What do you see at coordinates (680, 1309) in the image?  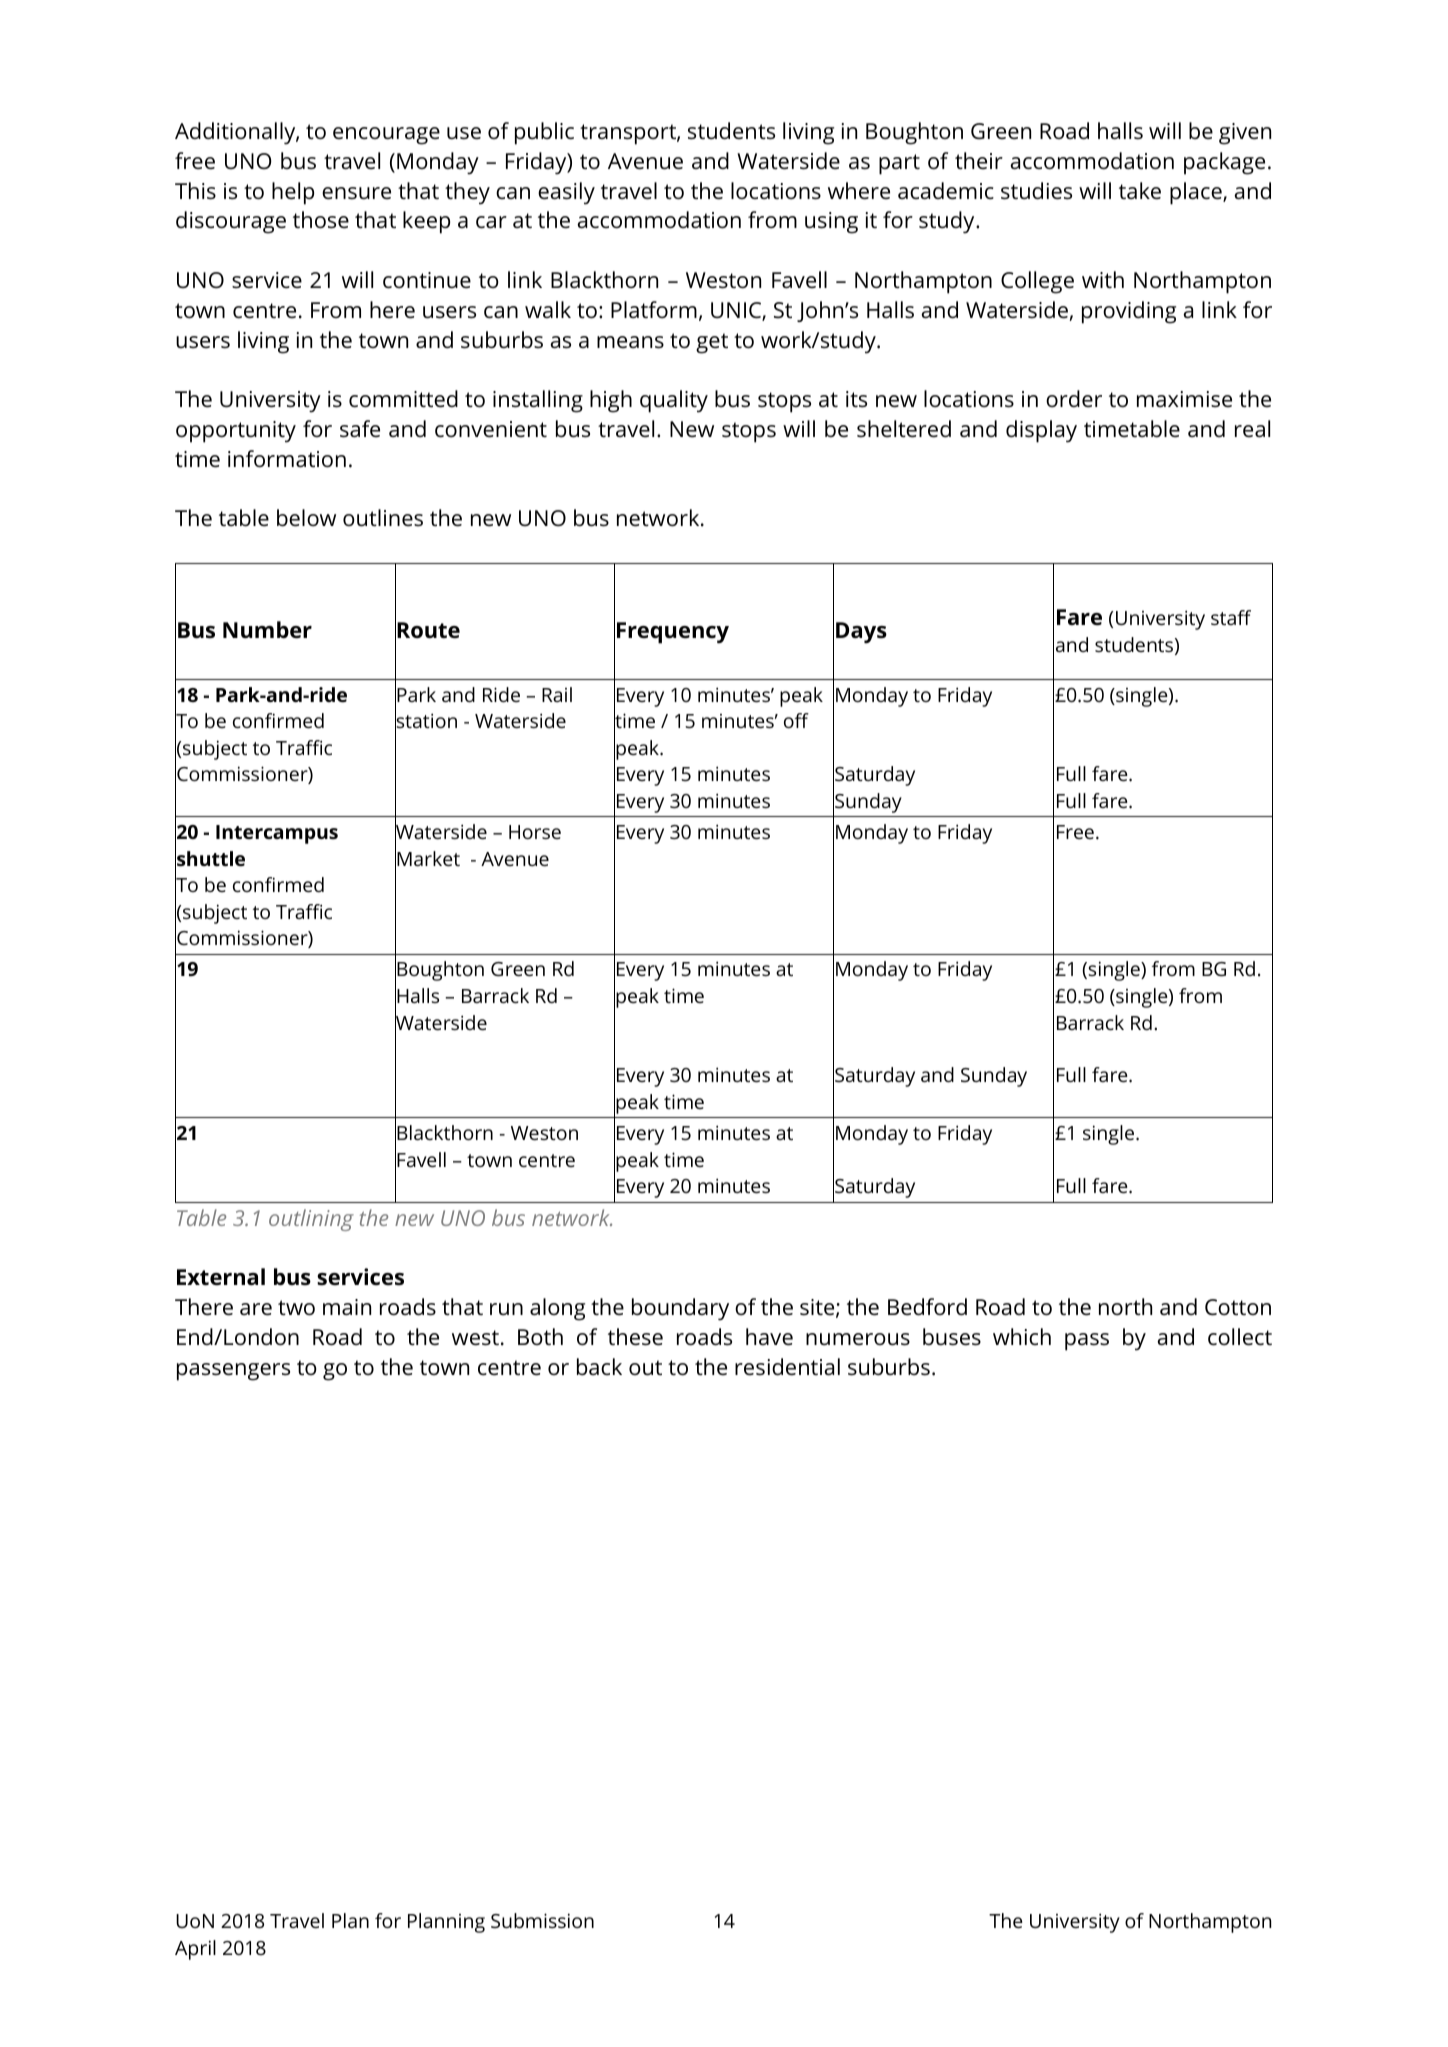 I see `boundary` at bounding box center [680, 1309].
